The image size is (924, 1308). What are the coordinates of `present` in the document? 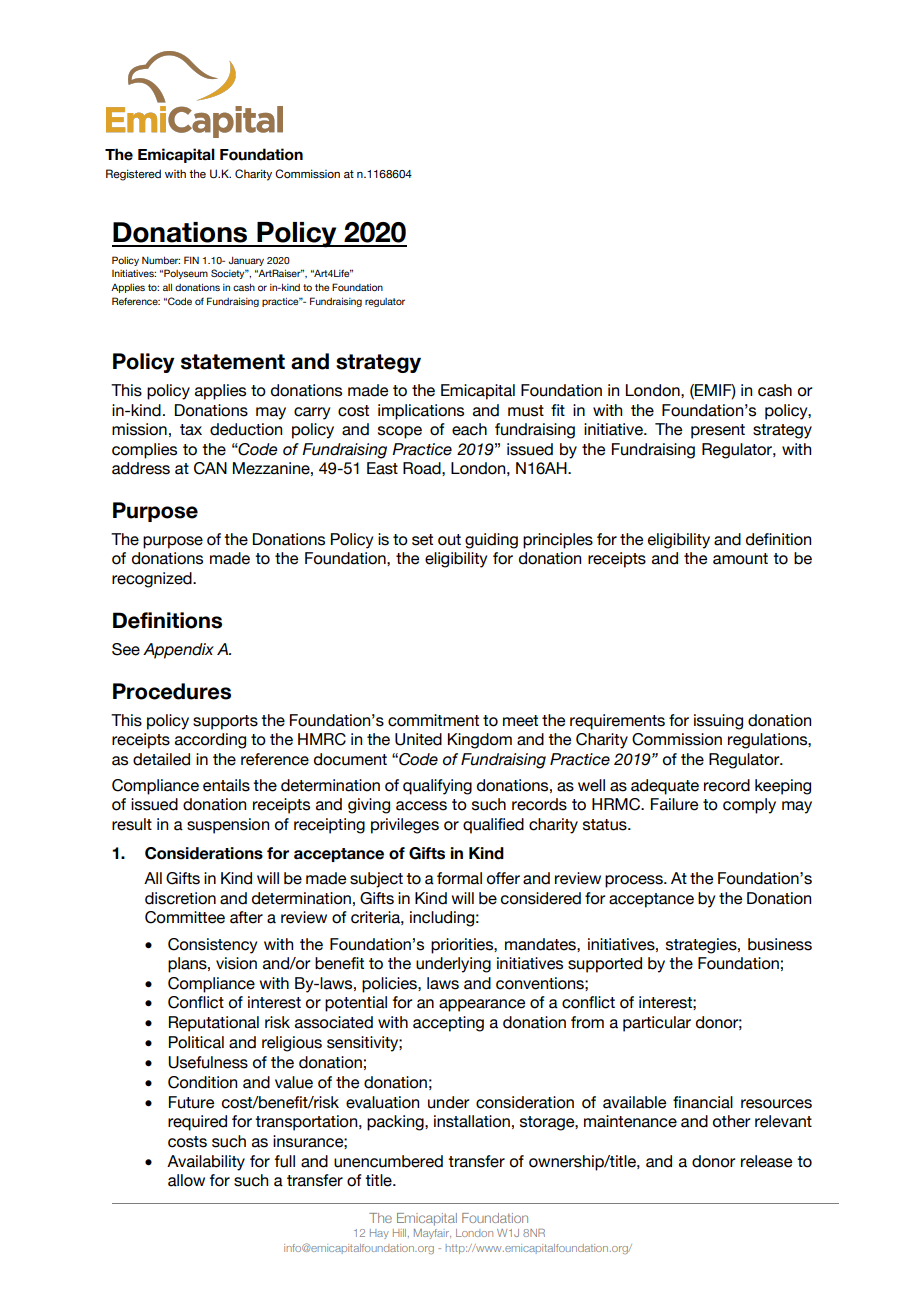 It's located at (718, 431).
